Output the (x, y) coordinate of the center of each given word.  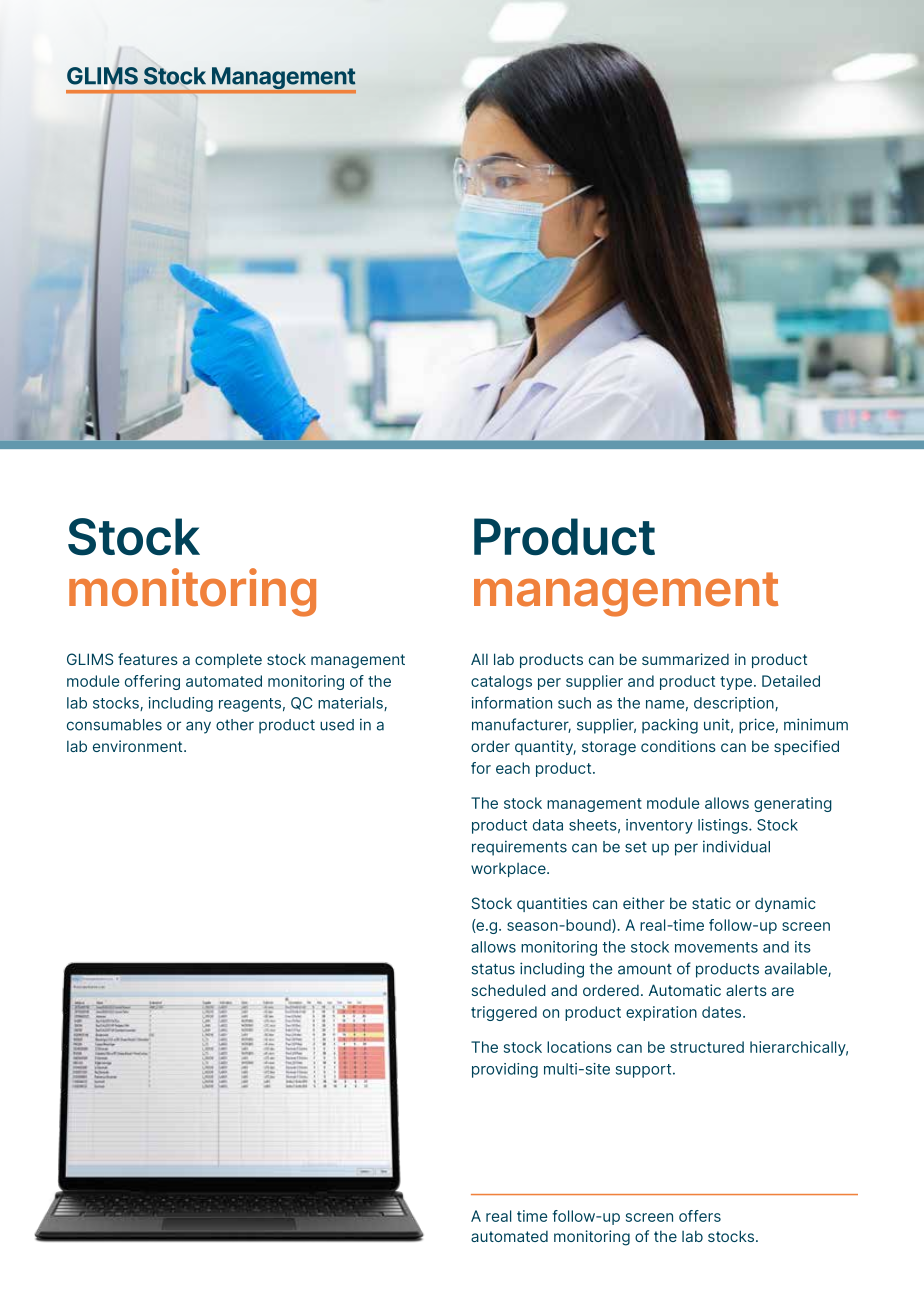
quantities (552, 904)
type (737, 683)
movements (716, 947)
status (493, 969)
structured (707, 1047)
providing (505, 1070)
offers (700, 1216)
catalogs (501, 682)
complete (228, 660)
